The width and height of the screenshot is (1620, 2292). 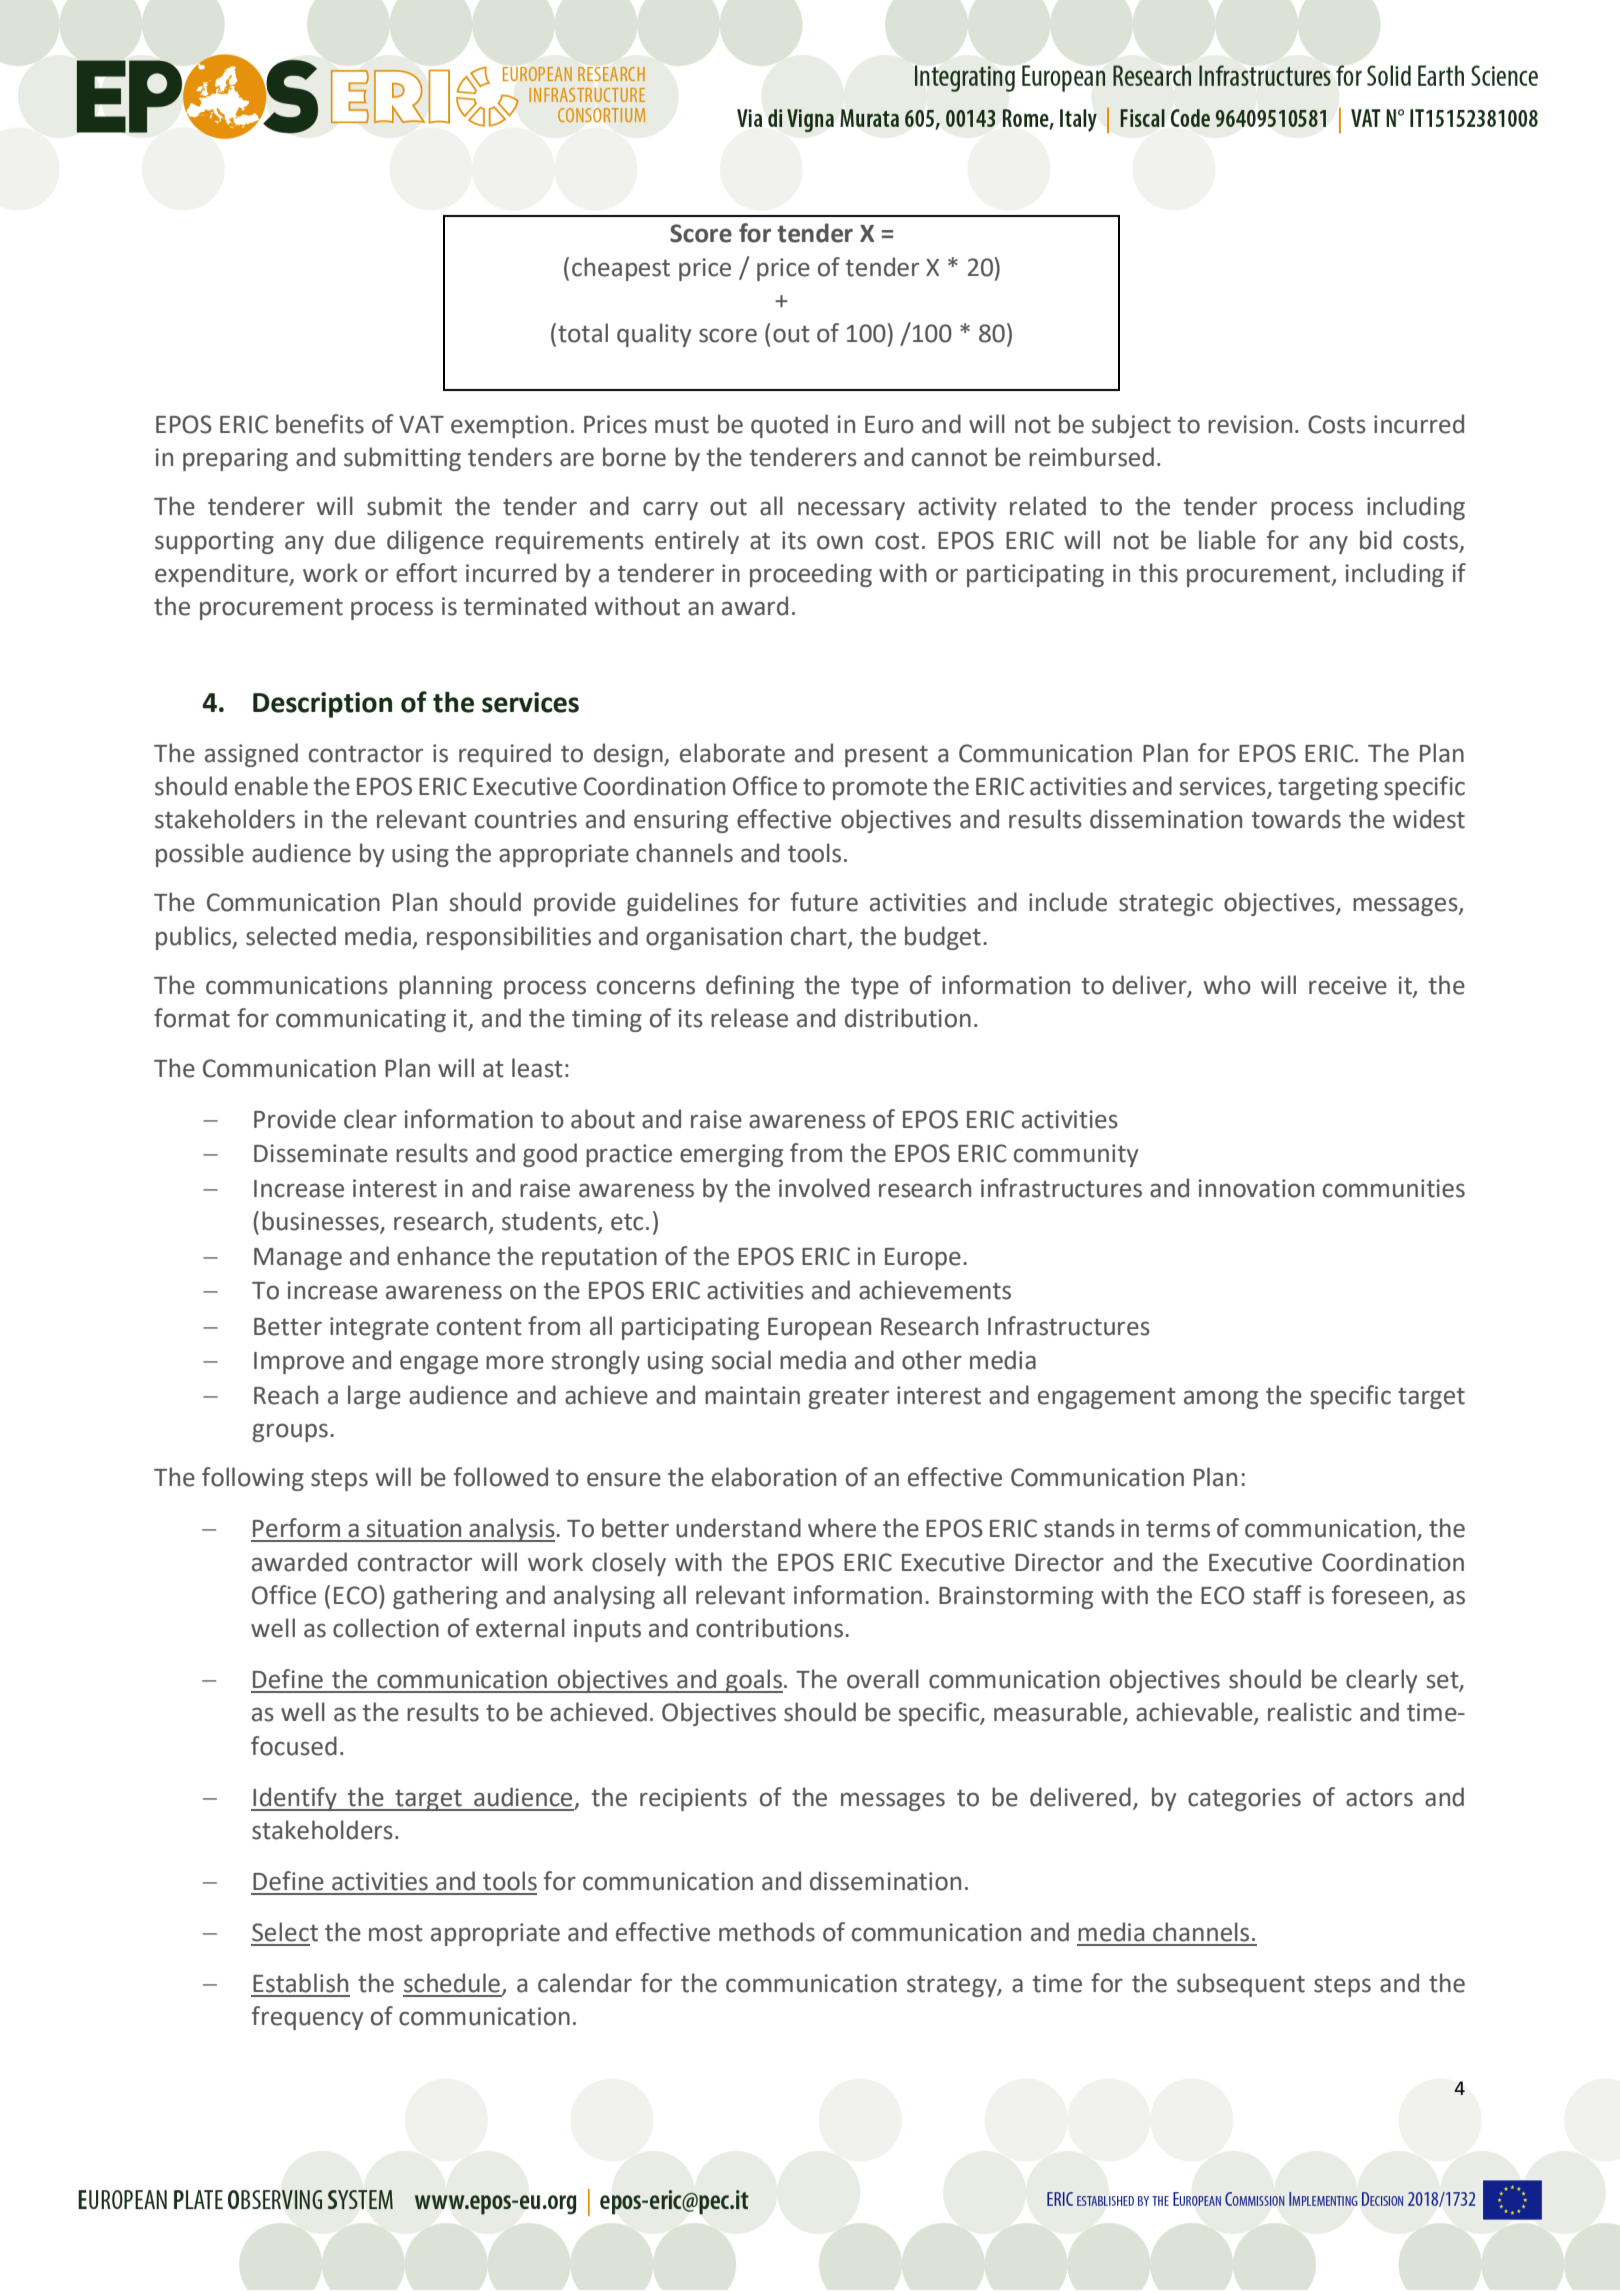 I want to click on where, so click(x=842, y=1528).
